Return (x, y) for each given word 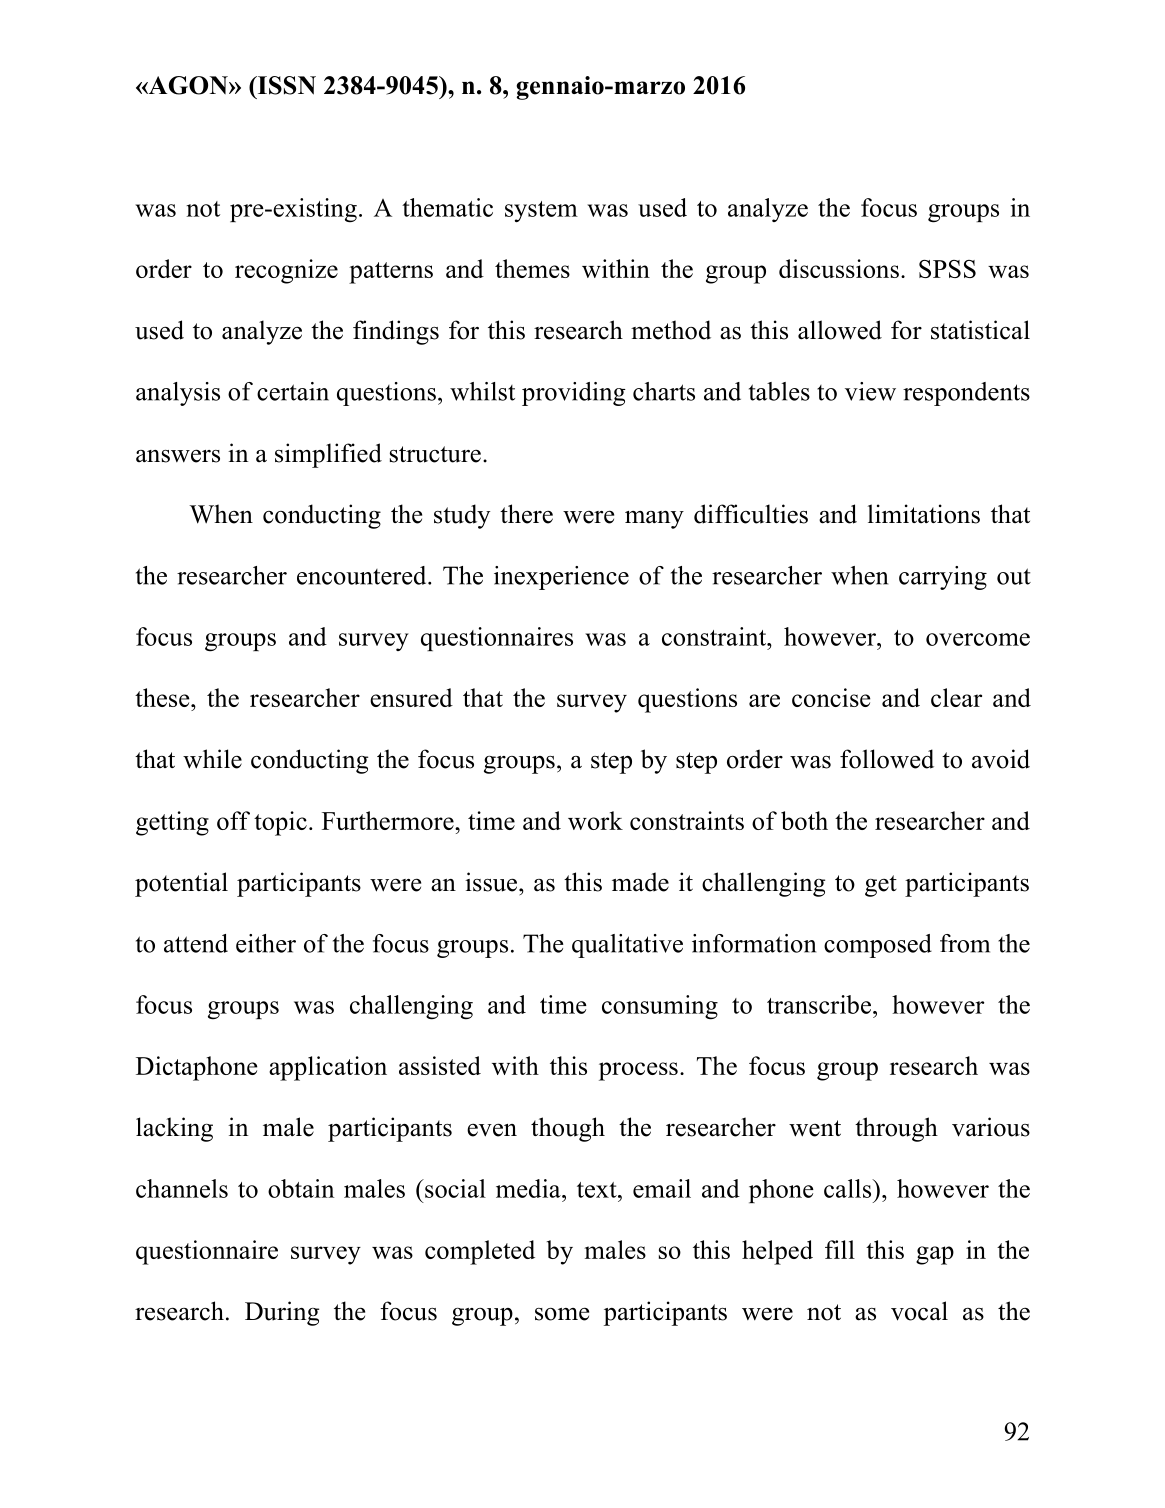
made (640, 882)
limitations (924, 514)
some (562, 1314)
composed (878, 946)
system (541, 211)
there (526, 514)
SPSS (947, 269)
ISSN (285, 85)
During (282, 1313)
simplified (328, 455)
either (266, 943)
